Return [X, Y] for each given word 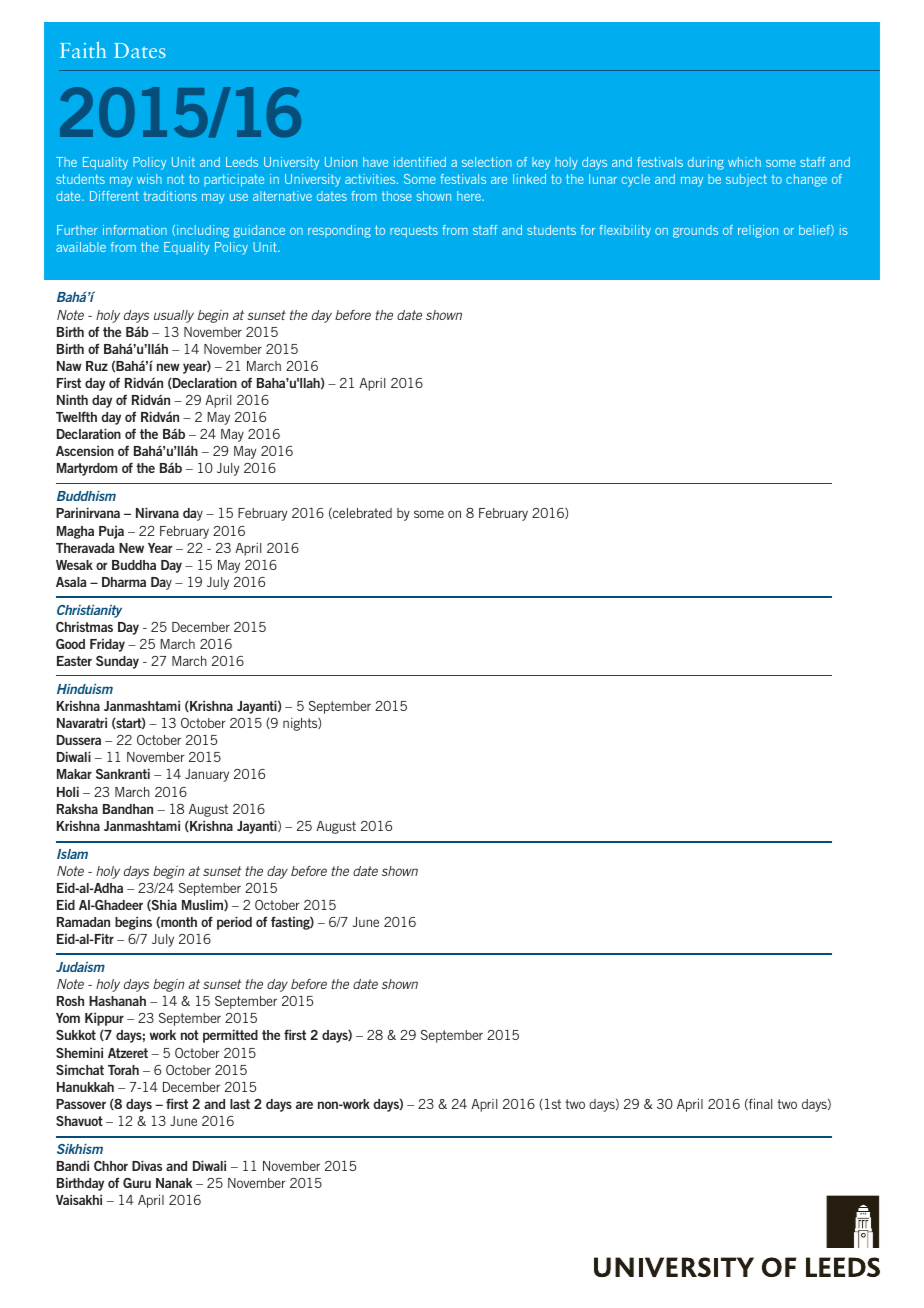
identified [420, 162]
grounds [695, 231]
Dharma [124, 582]
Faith [83, 49]
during [706, 163]
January [207, 775]
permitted [230, 1036]
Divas [147, 1165]
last [240, 1104]
